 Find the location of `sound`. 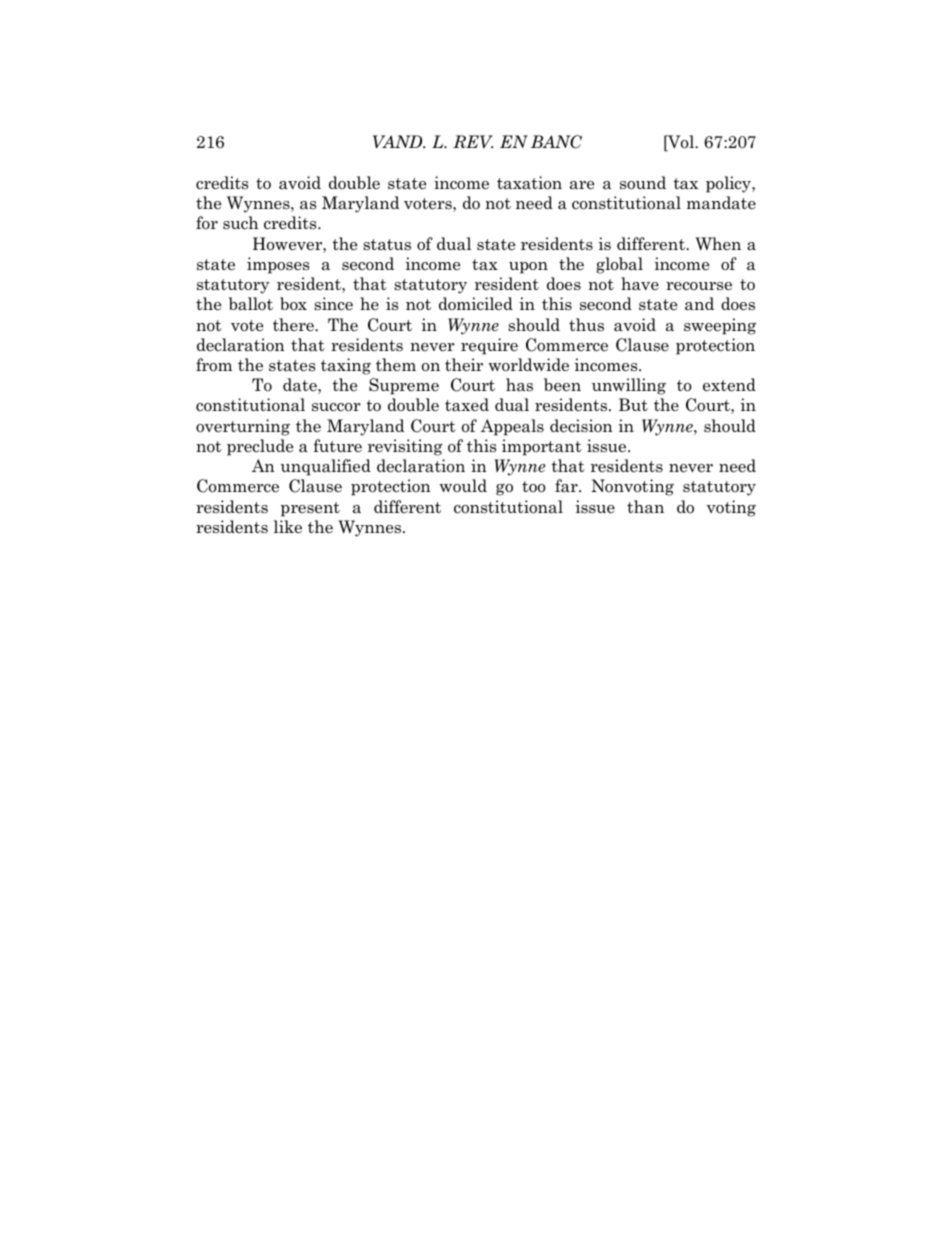

sound is located at coordinates (643, 183).
